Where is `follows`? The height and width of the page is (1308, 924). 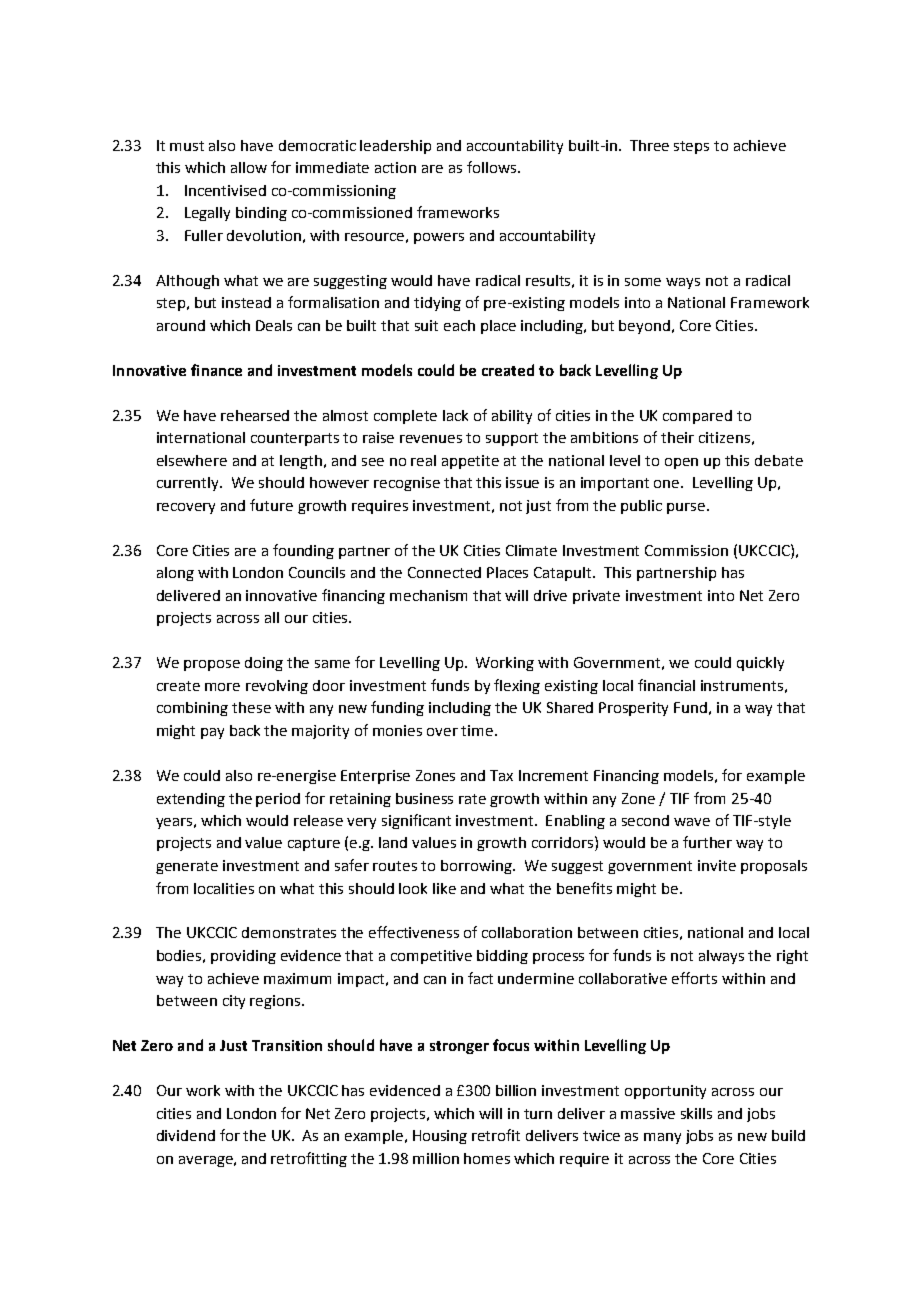 follows is located at coordinates (493, 167).
